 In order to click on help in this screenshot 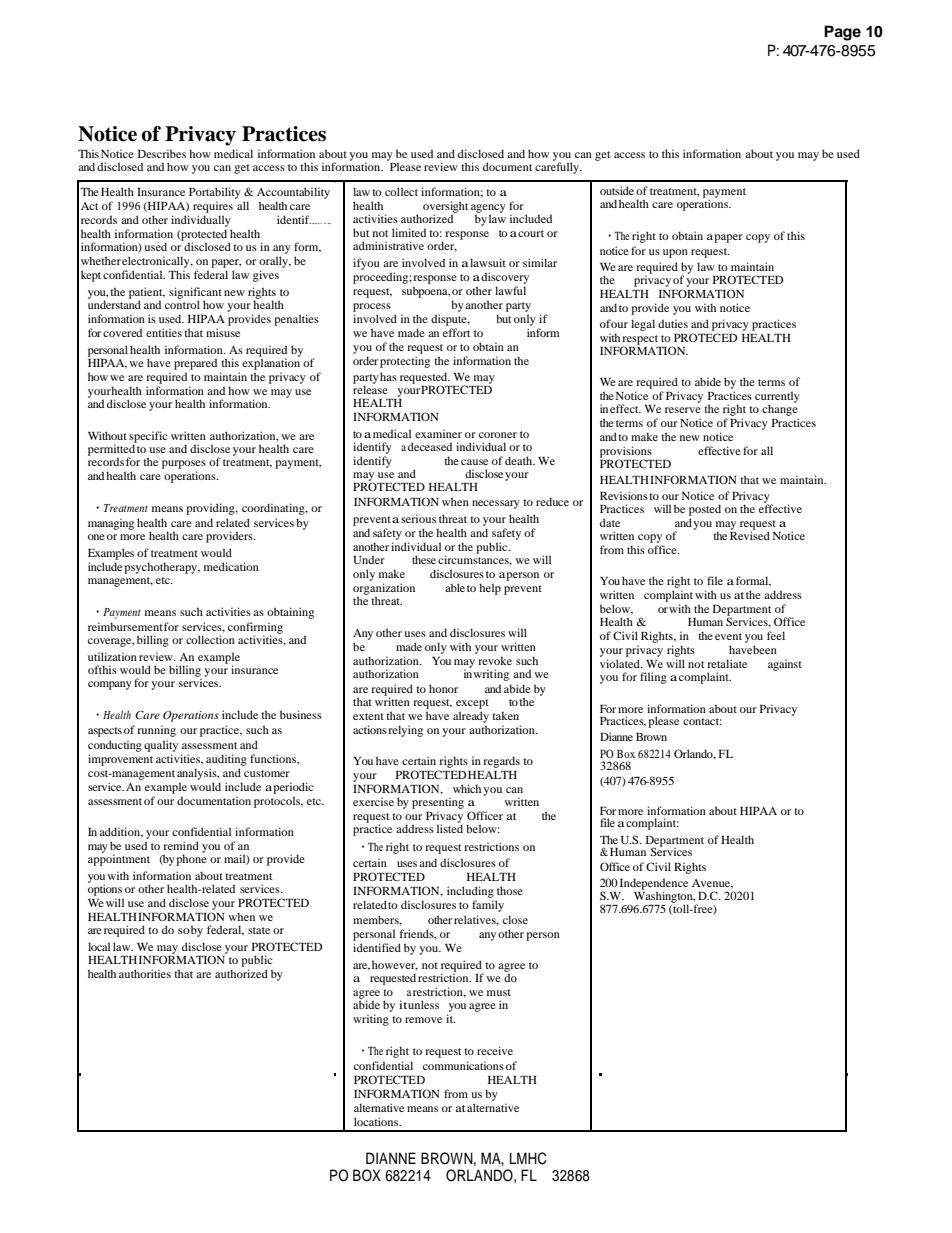, I will do `click(490, 589)`.
